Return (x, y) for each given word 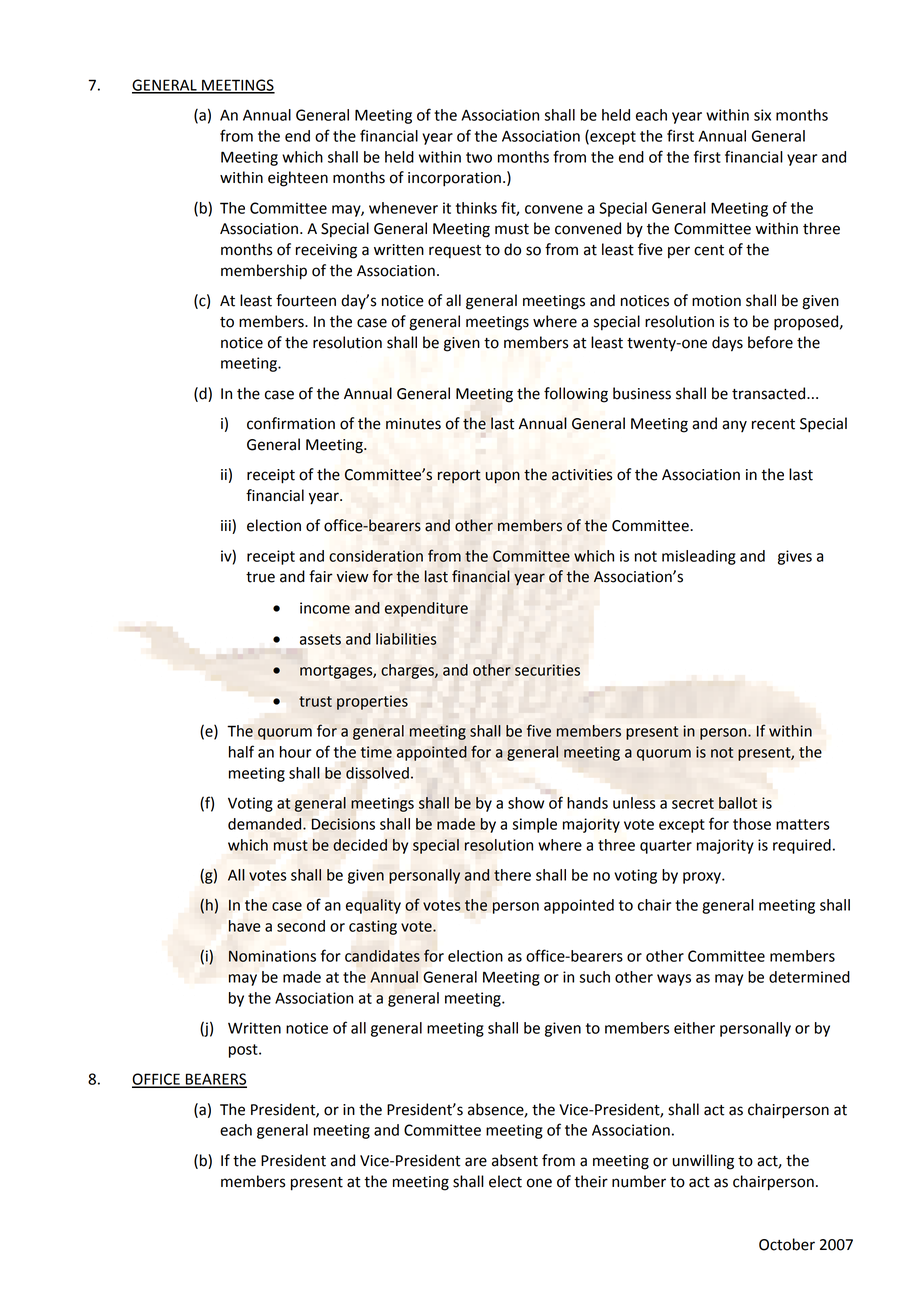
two (479, 157)
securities (547, 670)
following (576, 395)
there (512, 875)
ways (674, 980)
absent (515, 1160)
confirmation (291, 423)
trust (315, 701)
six (762, 115)
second (301, 926)
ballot (738, 803)
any (734, 426)
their (591, 1181)
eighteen (298, 179)
